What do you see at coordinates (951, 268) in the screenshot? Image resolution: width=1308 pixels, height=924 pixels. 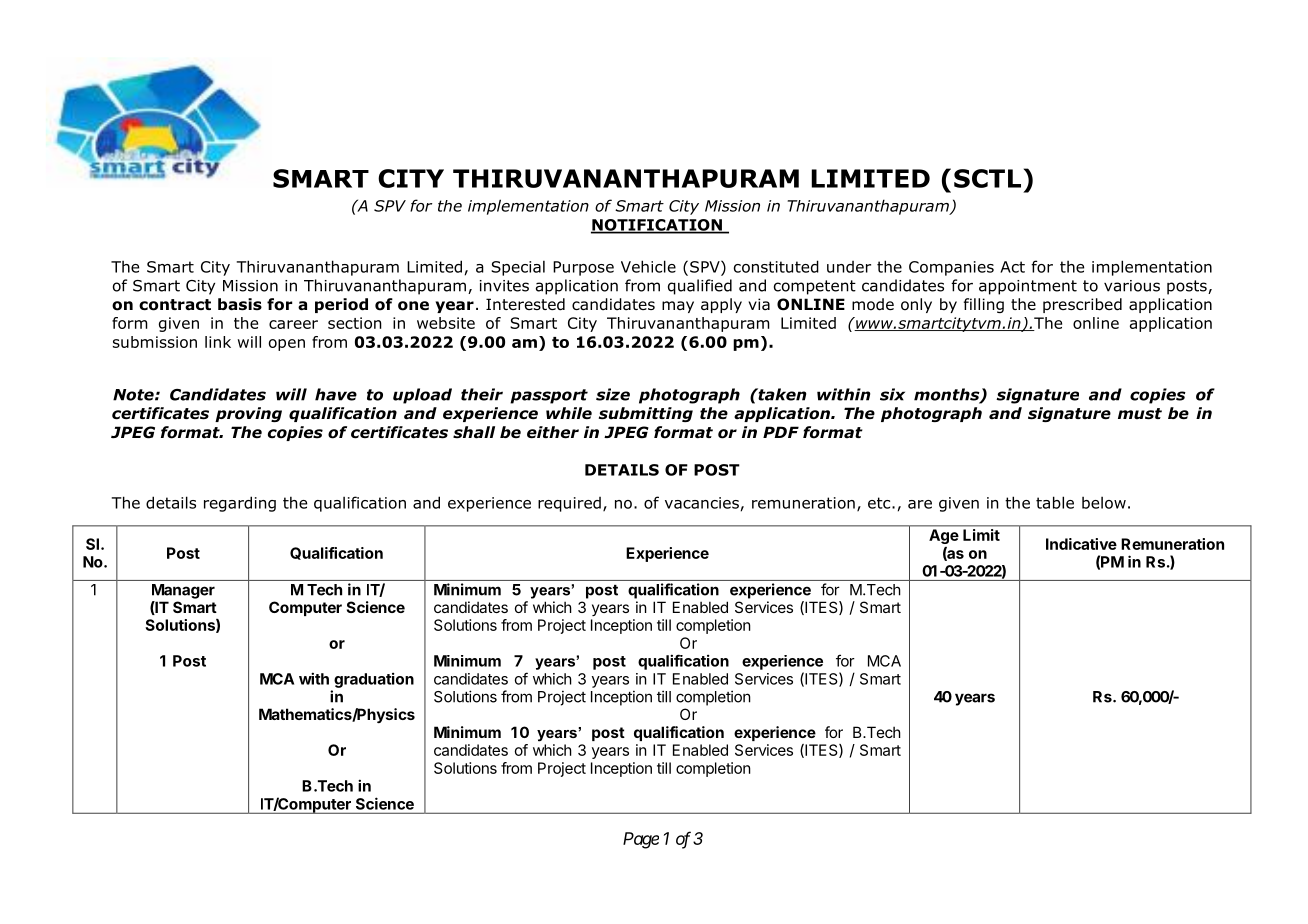 I see `Companies` at bounding box center [951, 268].
